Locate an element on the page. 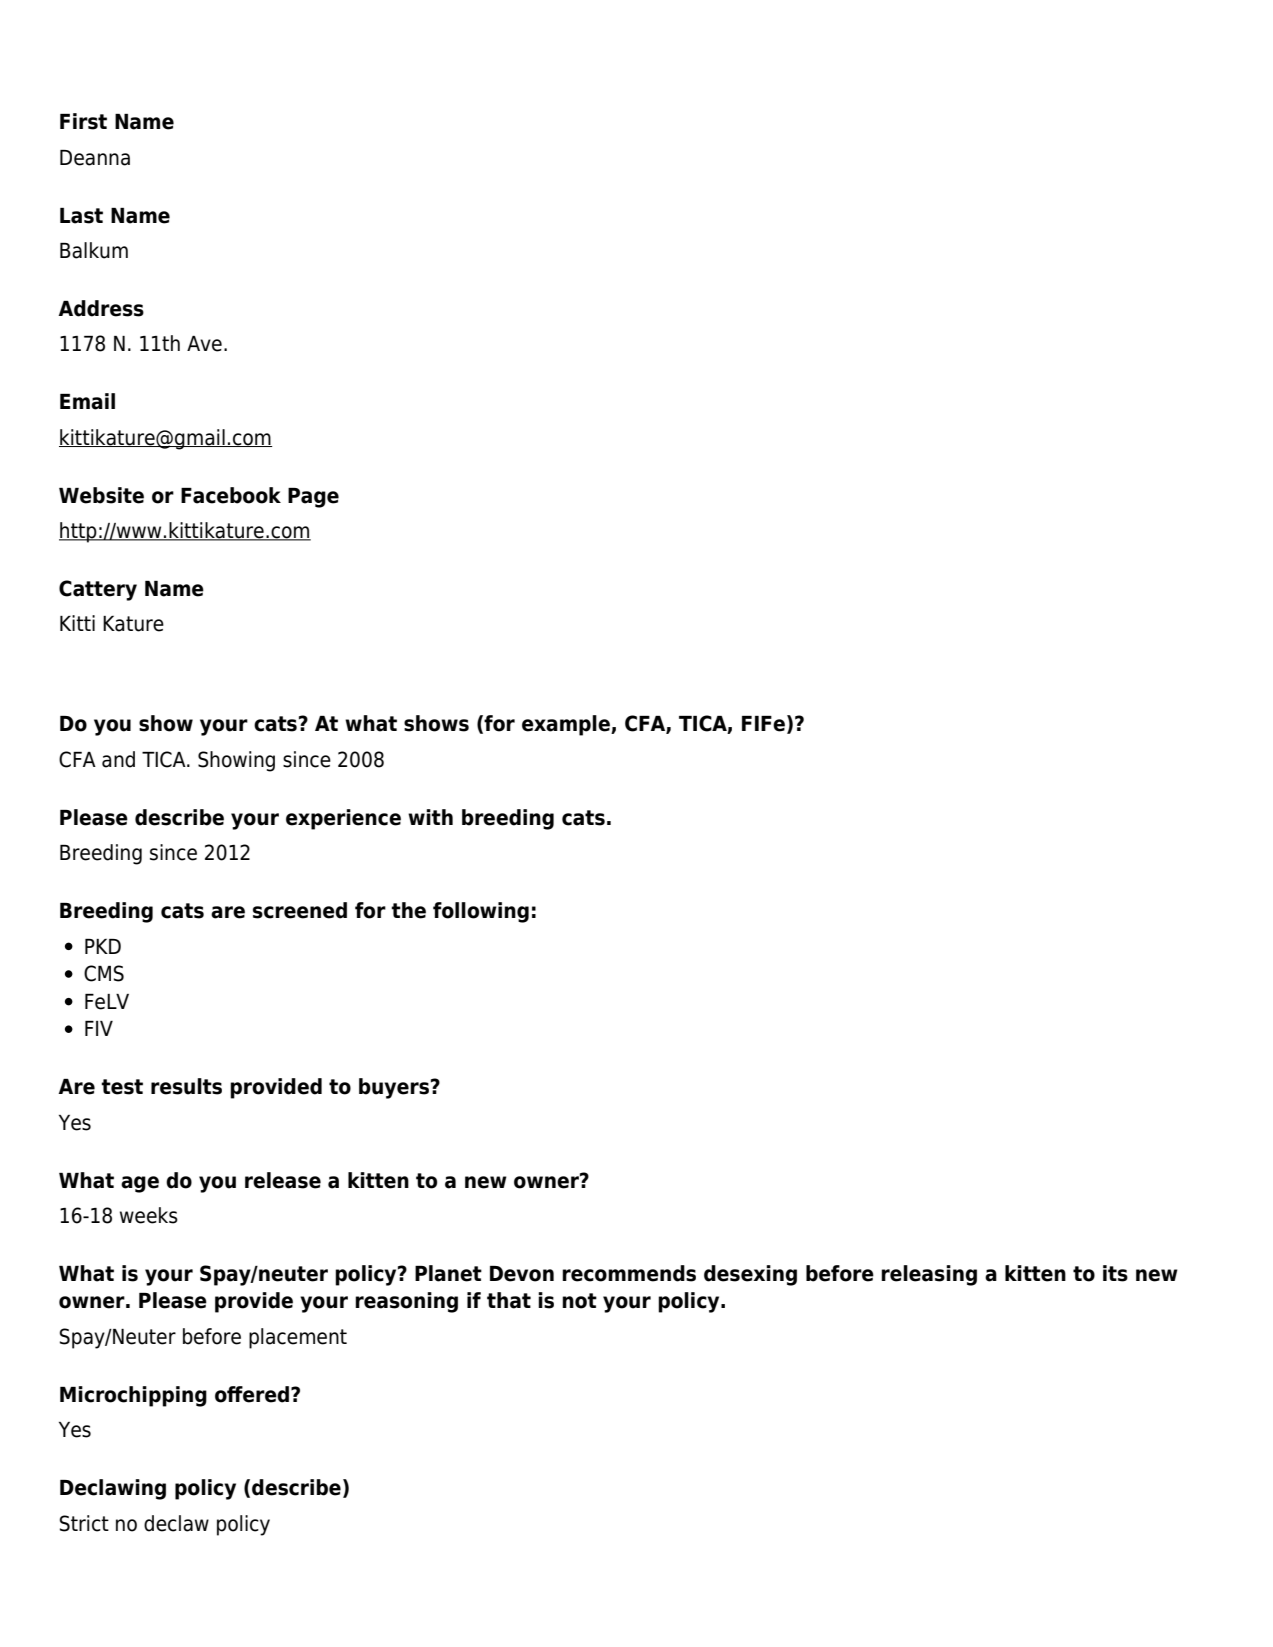 This image has width=1273, height=1647. Cattery is located at coordinates (98, 590).
